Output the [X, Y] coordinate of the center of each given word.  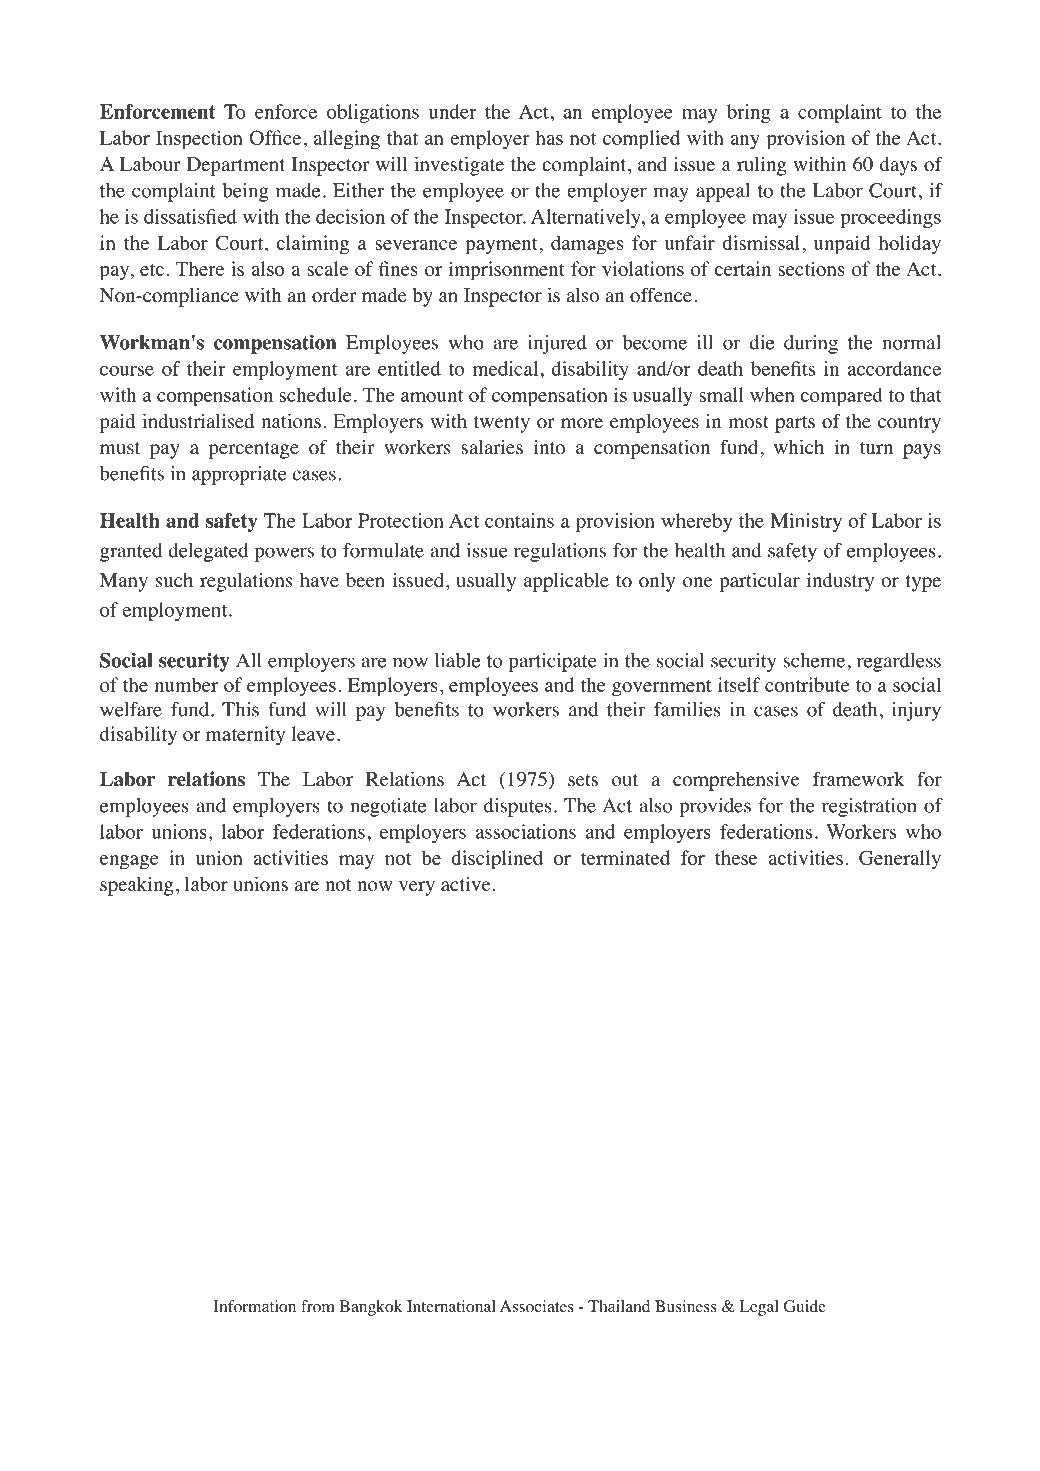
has [549, 137]
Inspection [199, 140]
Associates [537, 1306]
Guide [805, 1306]
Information [255, 1306]
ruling [762, 166]
